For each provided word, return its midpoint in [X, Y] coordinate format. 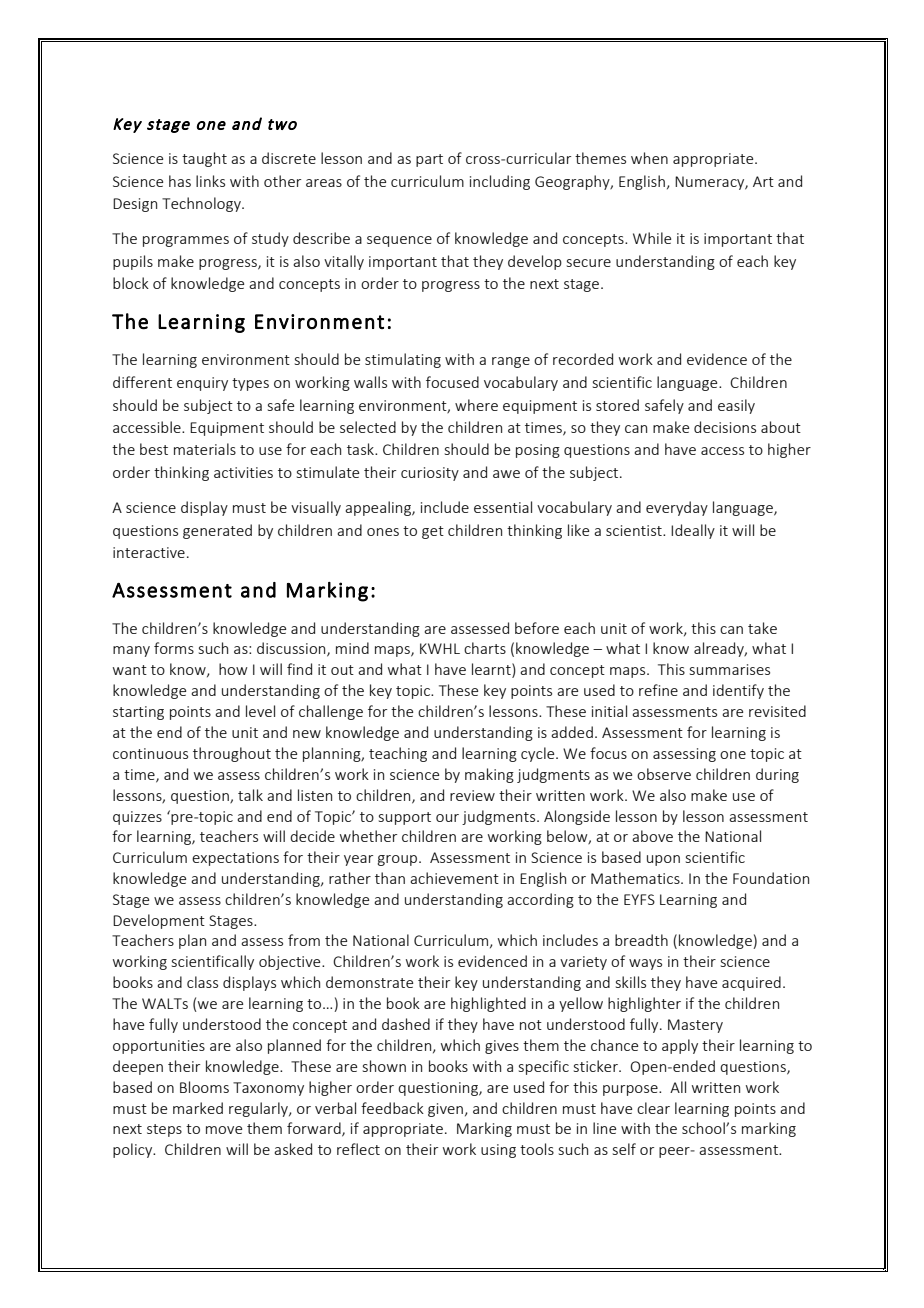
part [429, 160]
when [649, 158]
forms [174, 648]
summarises [730, 669]
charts [485, 648]
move [224, 1130]
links [210, 181]
